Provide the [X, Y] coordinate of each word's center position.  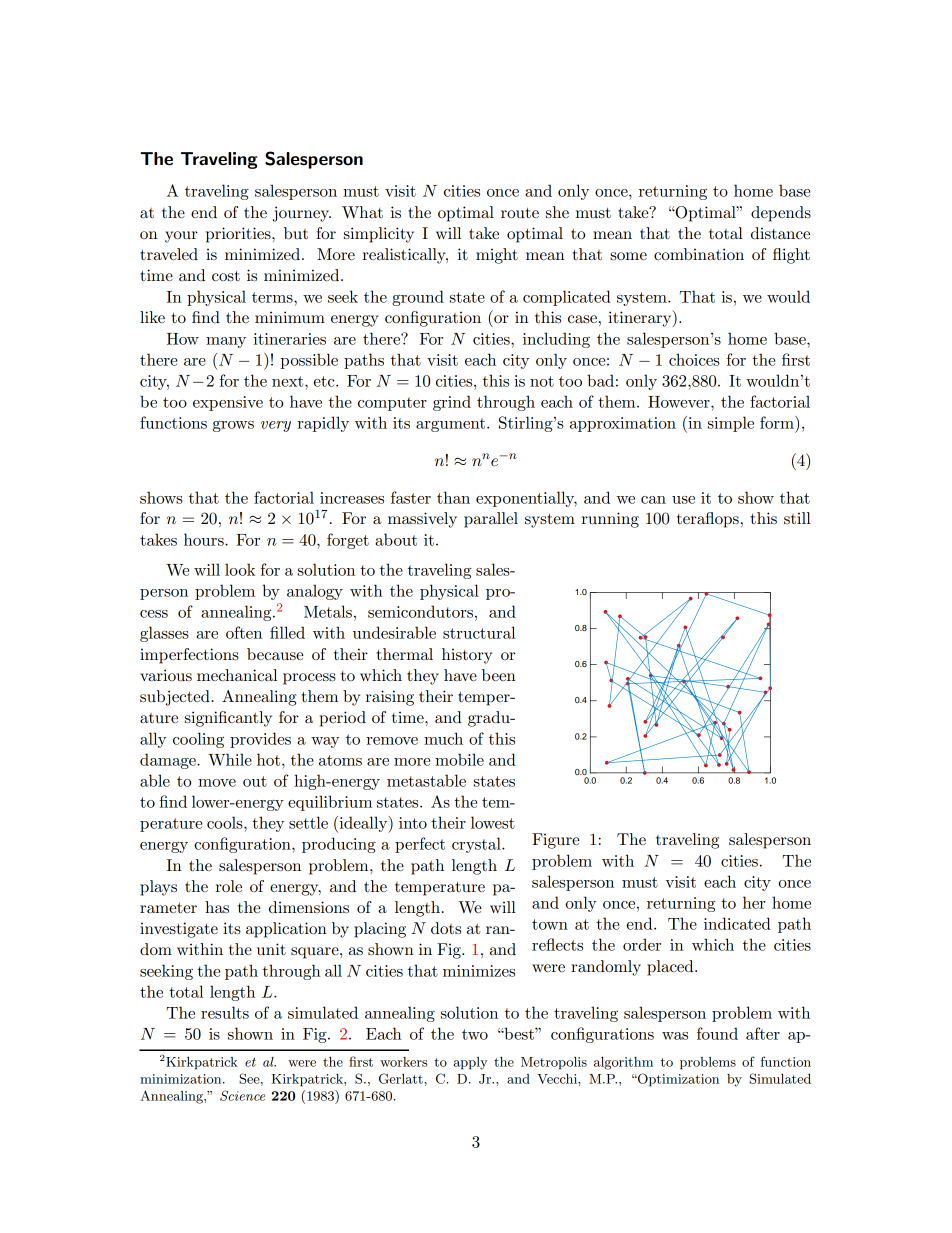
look [240, 569]
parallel [491, 520]
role [228, 886]
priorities [239, 235]
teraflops [708, 520]
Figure [556, 841]
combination [699, 254]
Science [242, 1095]
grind [452, 403]
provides [260, 740]
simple [731, 424]
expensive [228, 403]
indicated [737, 923]
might [497, 256]
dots [446, 928]
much [443, 738]
